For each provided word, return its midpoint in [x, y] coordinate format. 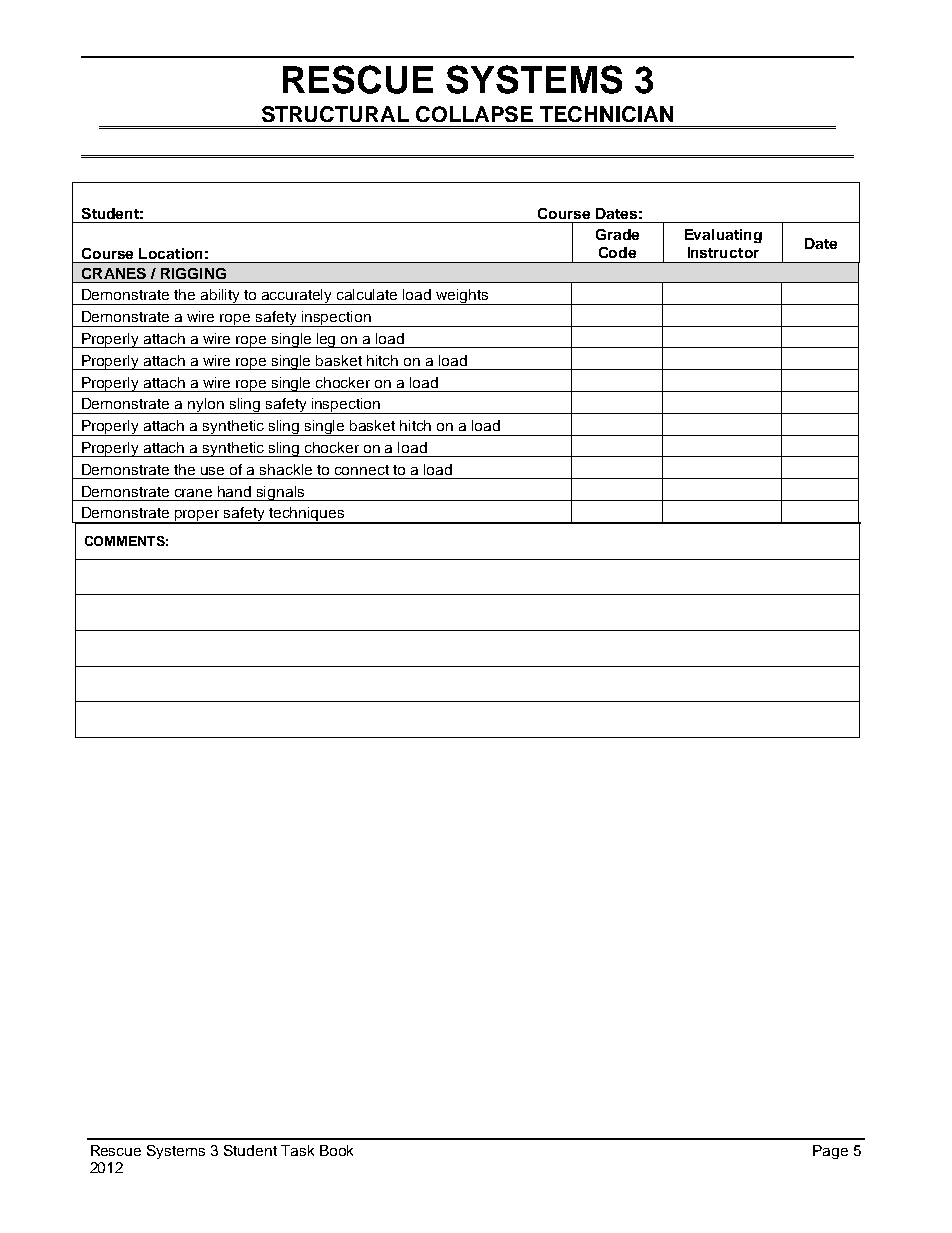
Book [336, 1150]
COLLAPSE [474, 114]
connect [362, 470]
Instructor [723, 252]
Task [297, 1150]
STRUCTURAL [335, 114]
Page [830, 1152]
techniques [307, 515]
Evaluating [723, 236]
